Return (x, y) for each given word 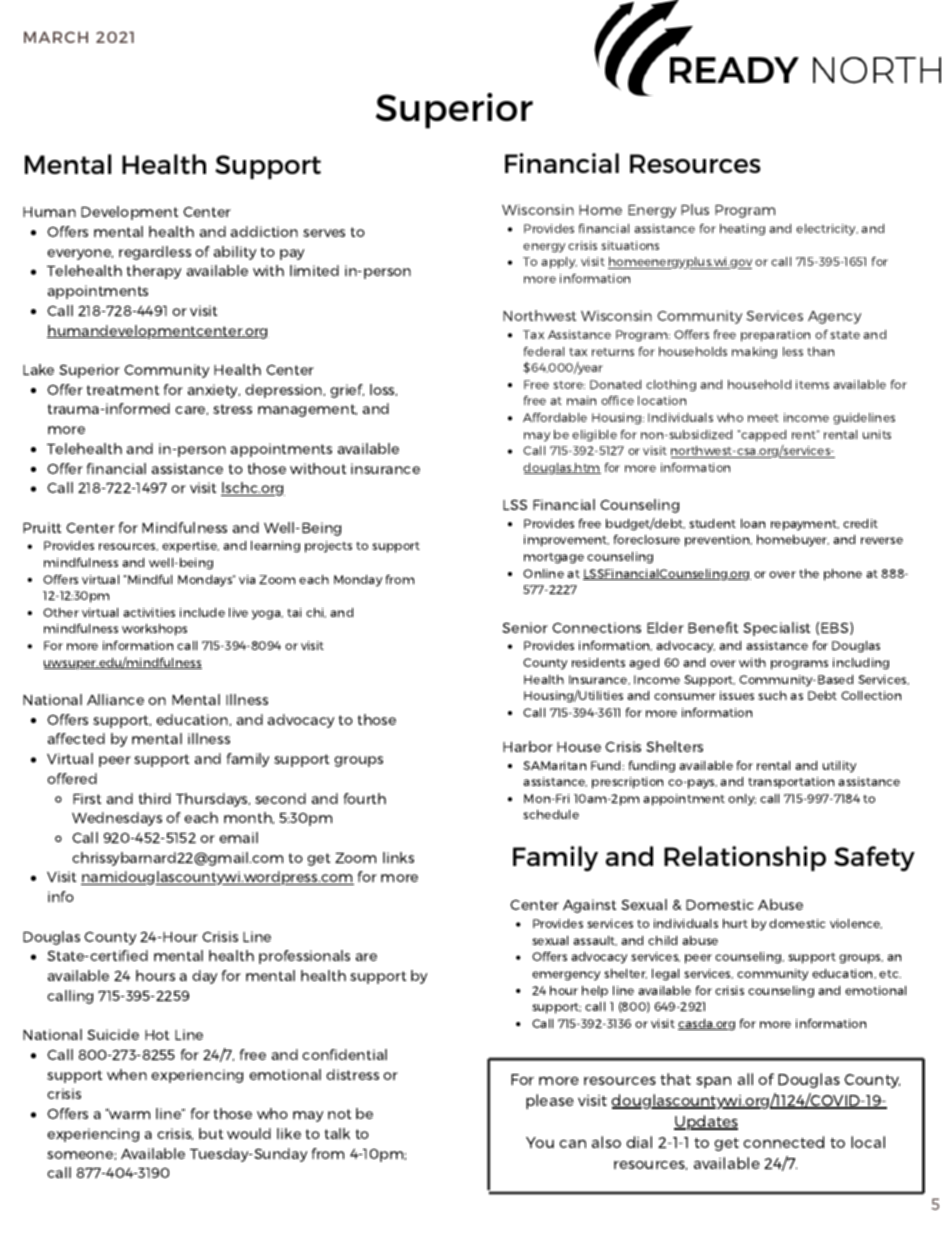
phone (843, 575)
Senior (525, 627)
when (127, 1074)
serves (324, 233)
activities (149, 612)
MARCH (56, 37)
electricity (827, 230)
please (550, 1101)
